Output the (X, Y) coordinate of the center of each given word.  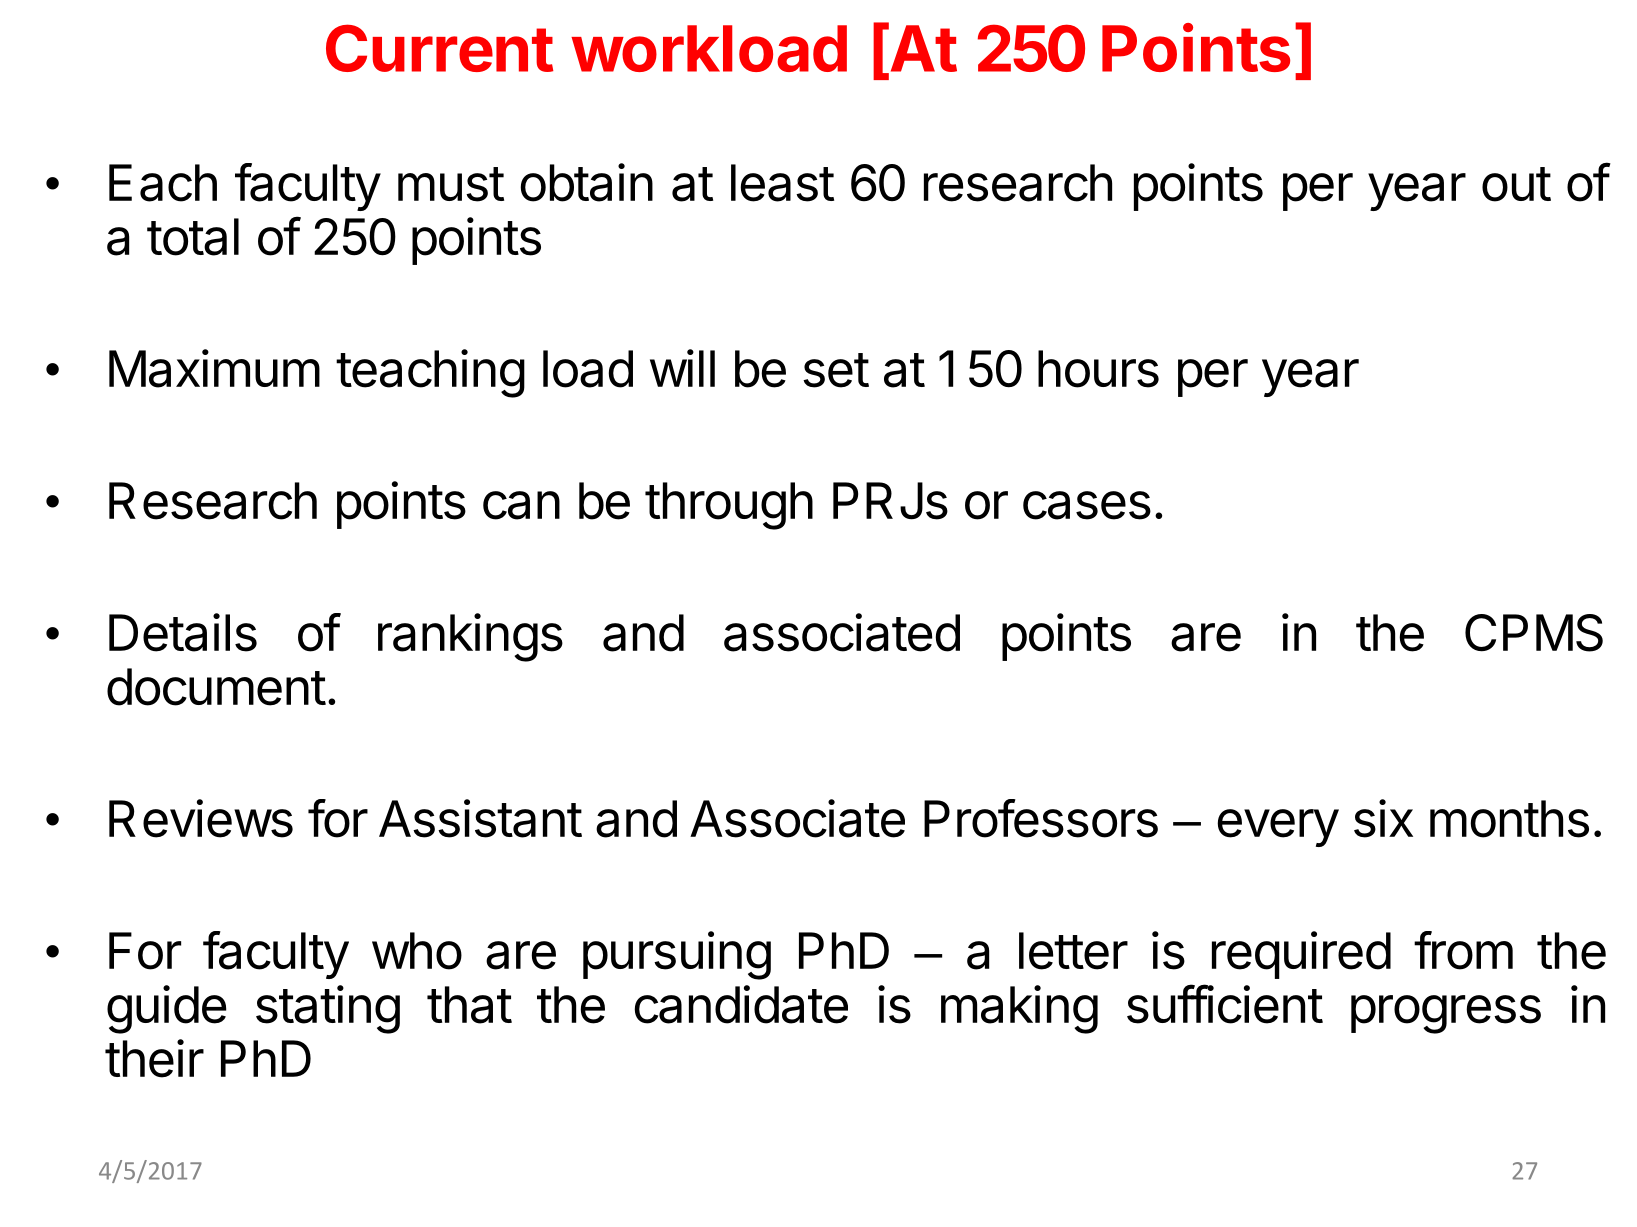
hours (1098, 369)
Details (183, 632)
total (193, 237)
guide (167, 1009)
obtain (586, 182)
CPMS (1534, 633)
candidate (741, 1004)
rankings (470, 637)
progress (1446, 1014)
